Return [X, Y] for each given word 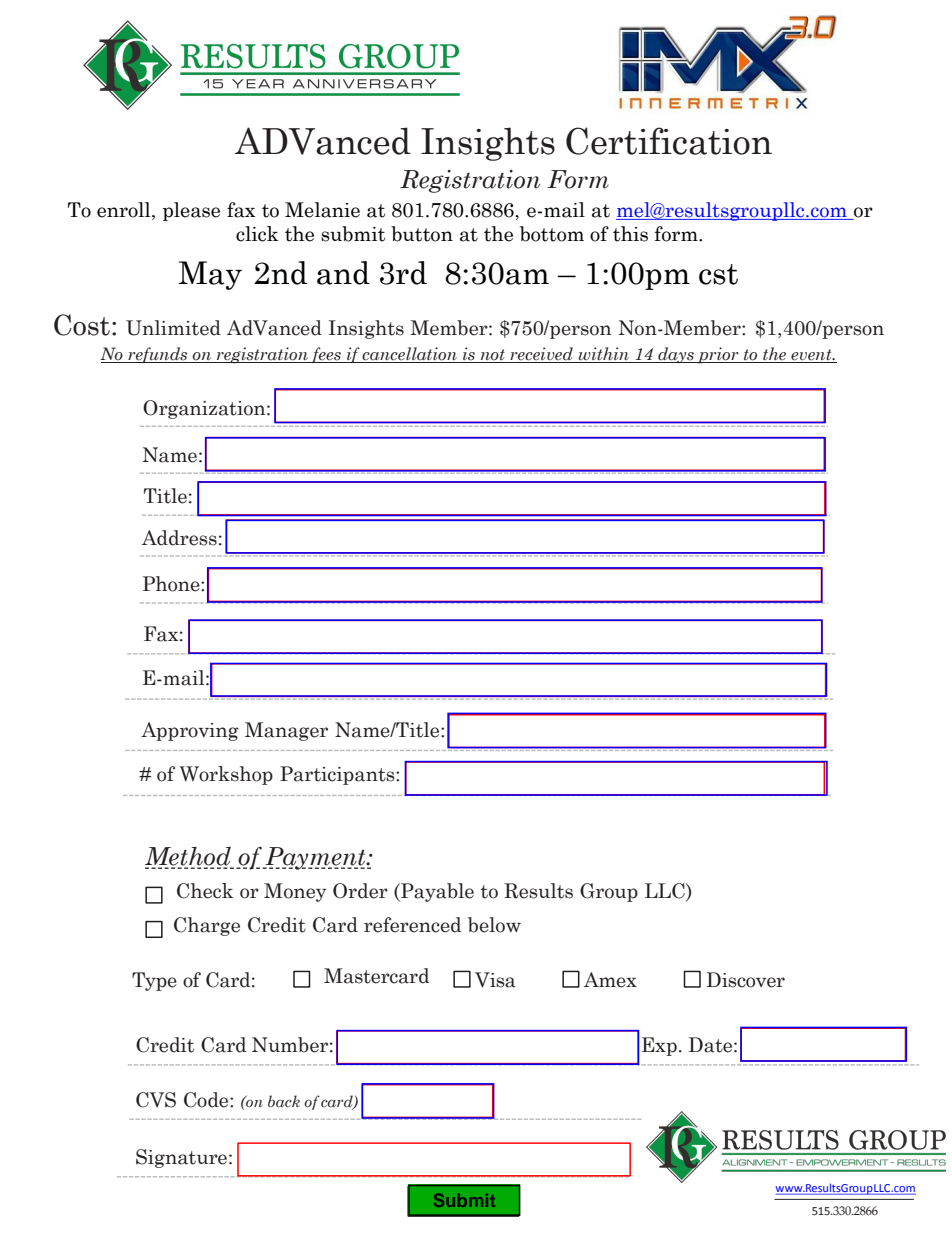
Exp [659, 1046]
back [284, 1101]
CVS [156, 1100]
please [191, 211]
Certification [669, 141]
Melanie [322, 210]
